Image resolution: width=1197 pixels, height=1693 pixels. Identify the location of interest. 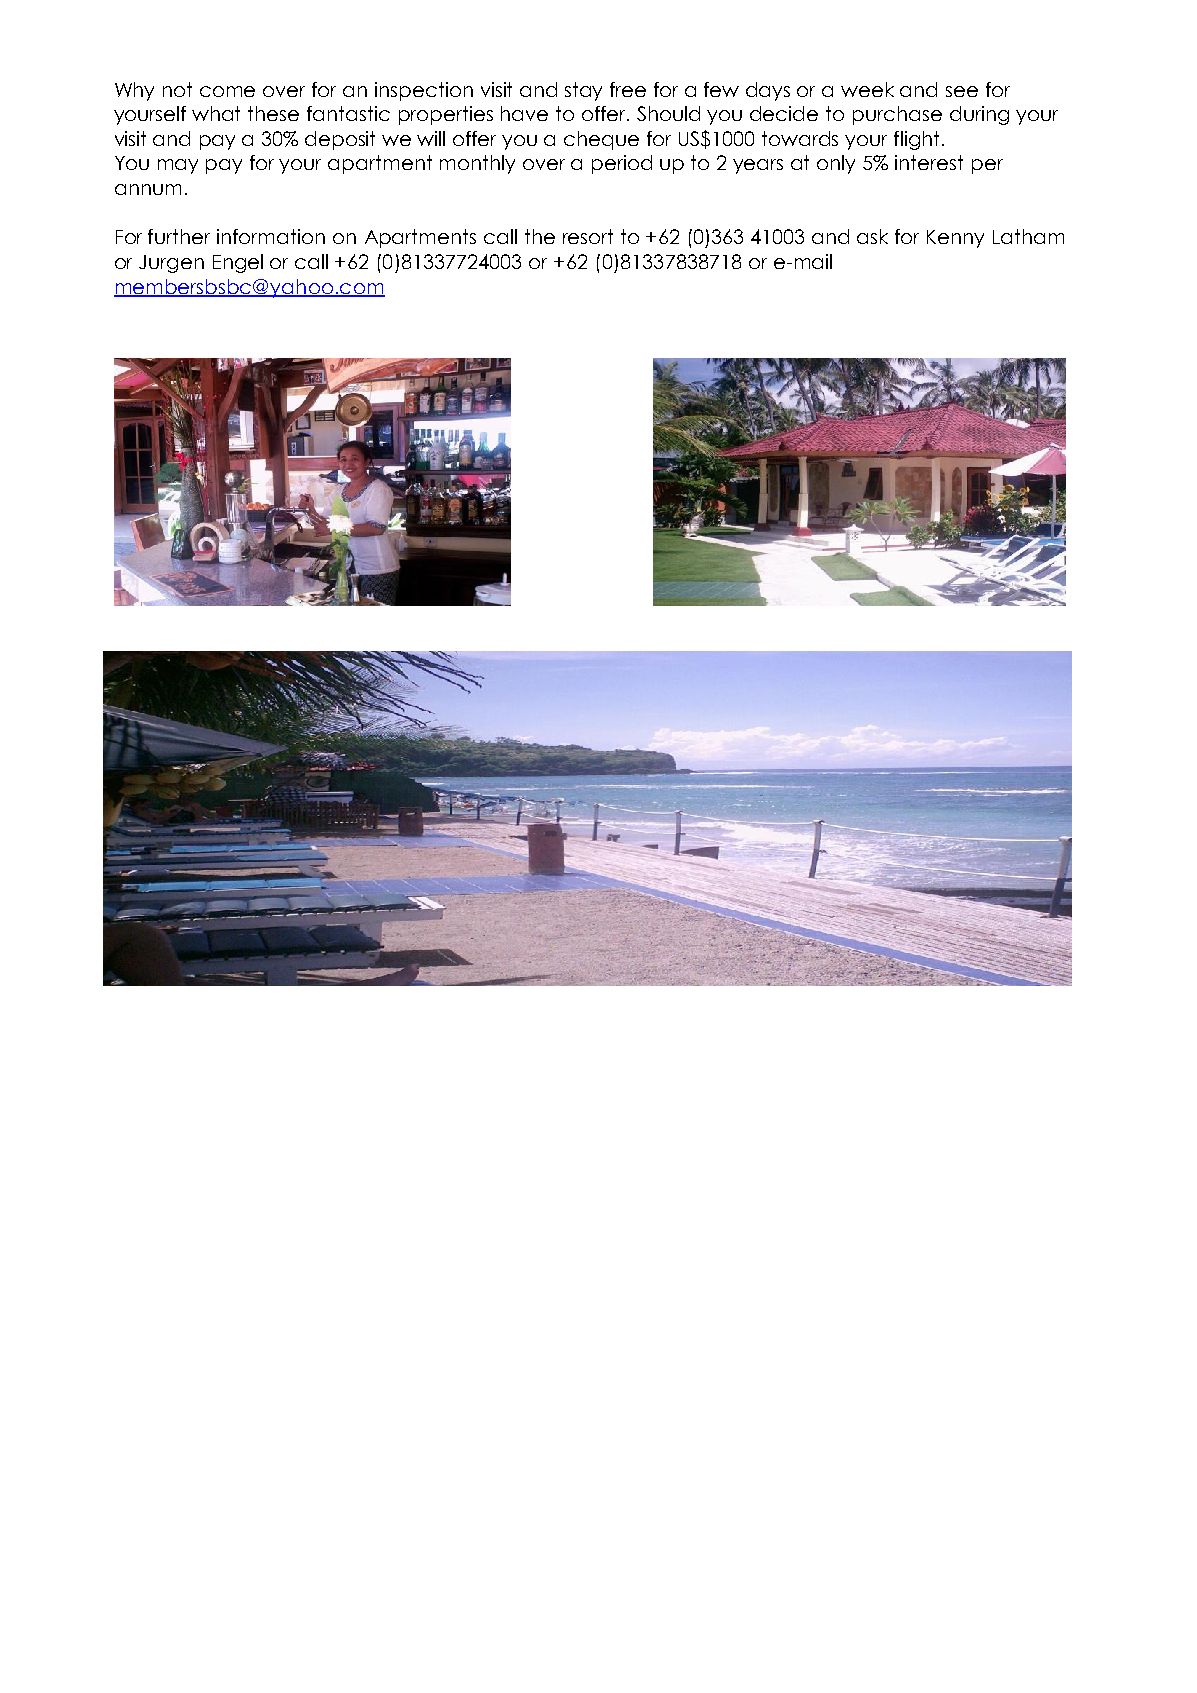
(929, 162).
